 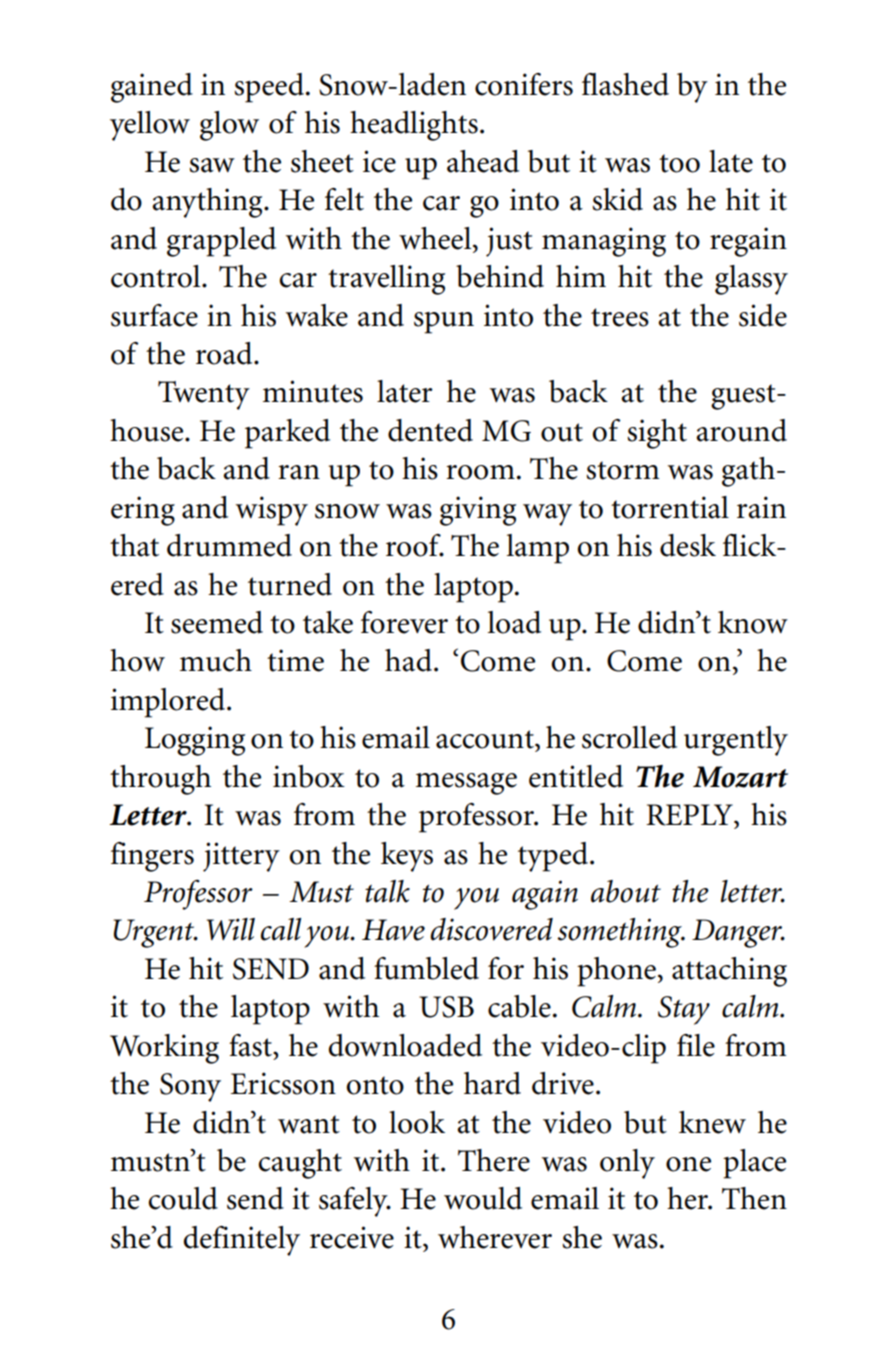 I want to click on could, so click(x=183, y=1198).
